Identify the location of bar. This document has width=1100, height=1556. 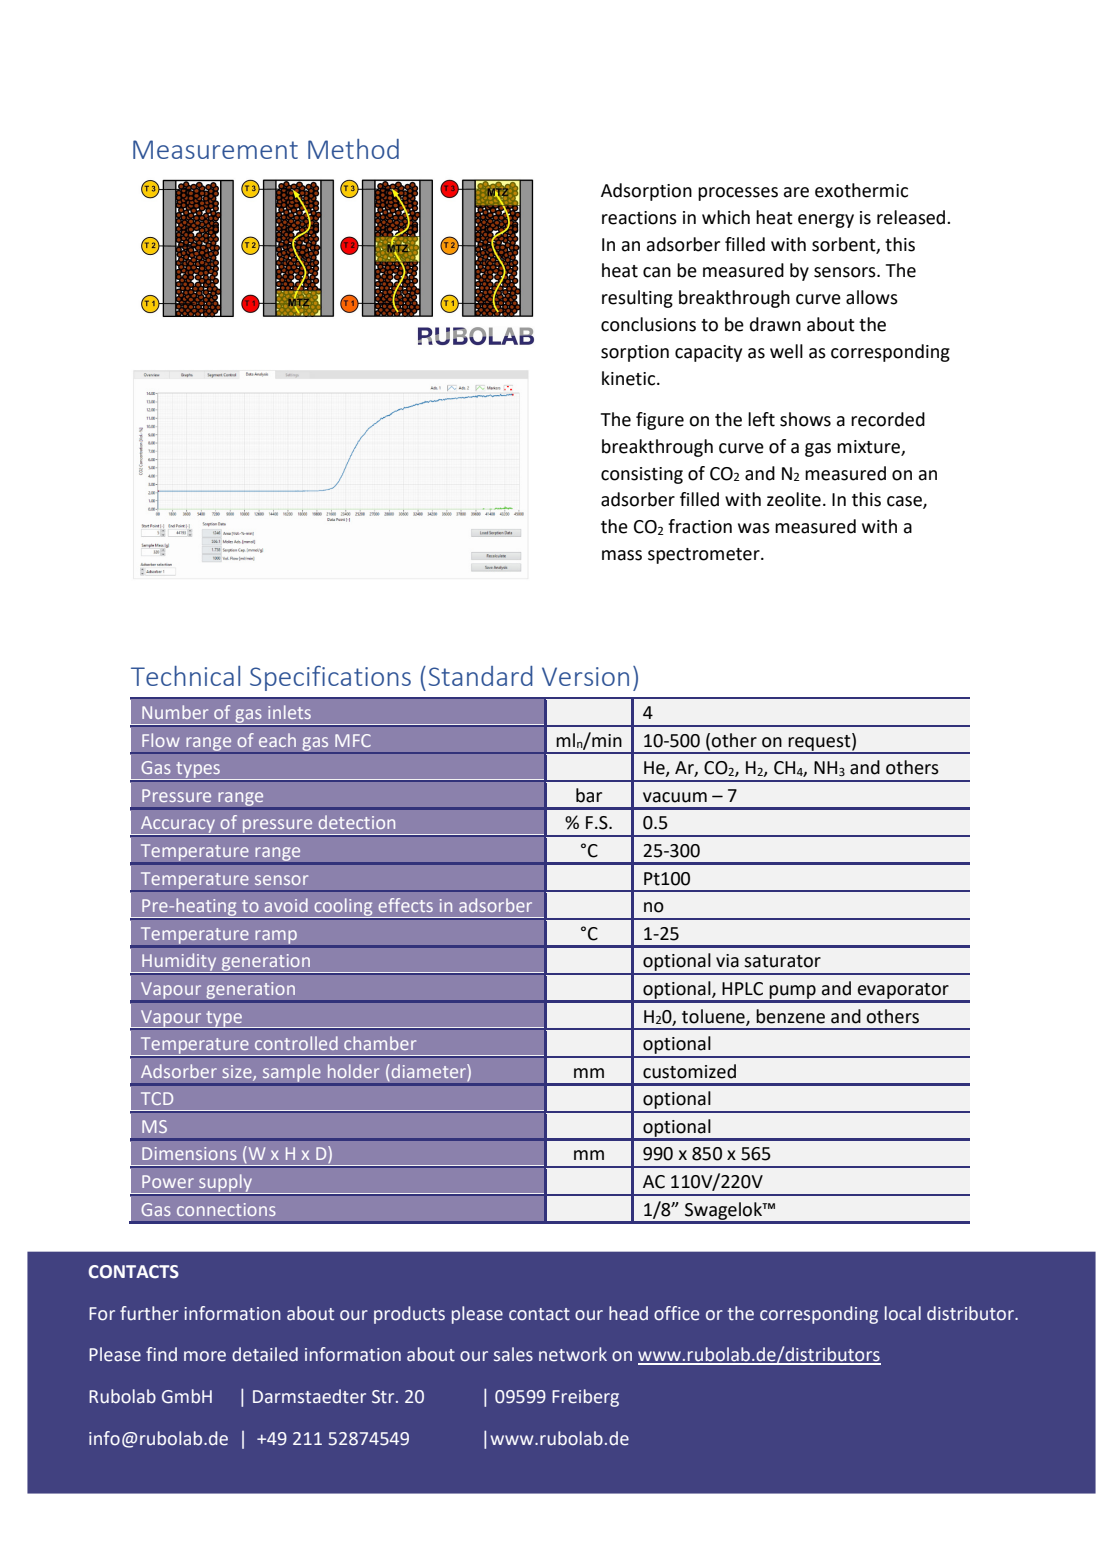
(589, 795).
